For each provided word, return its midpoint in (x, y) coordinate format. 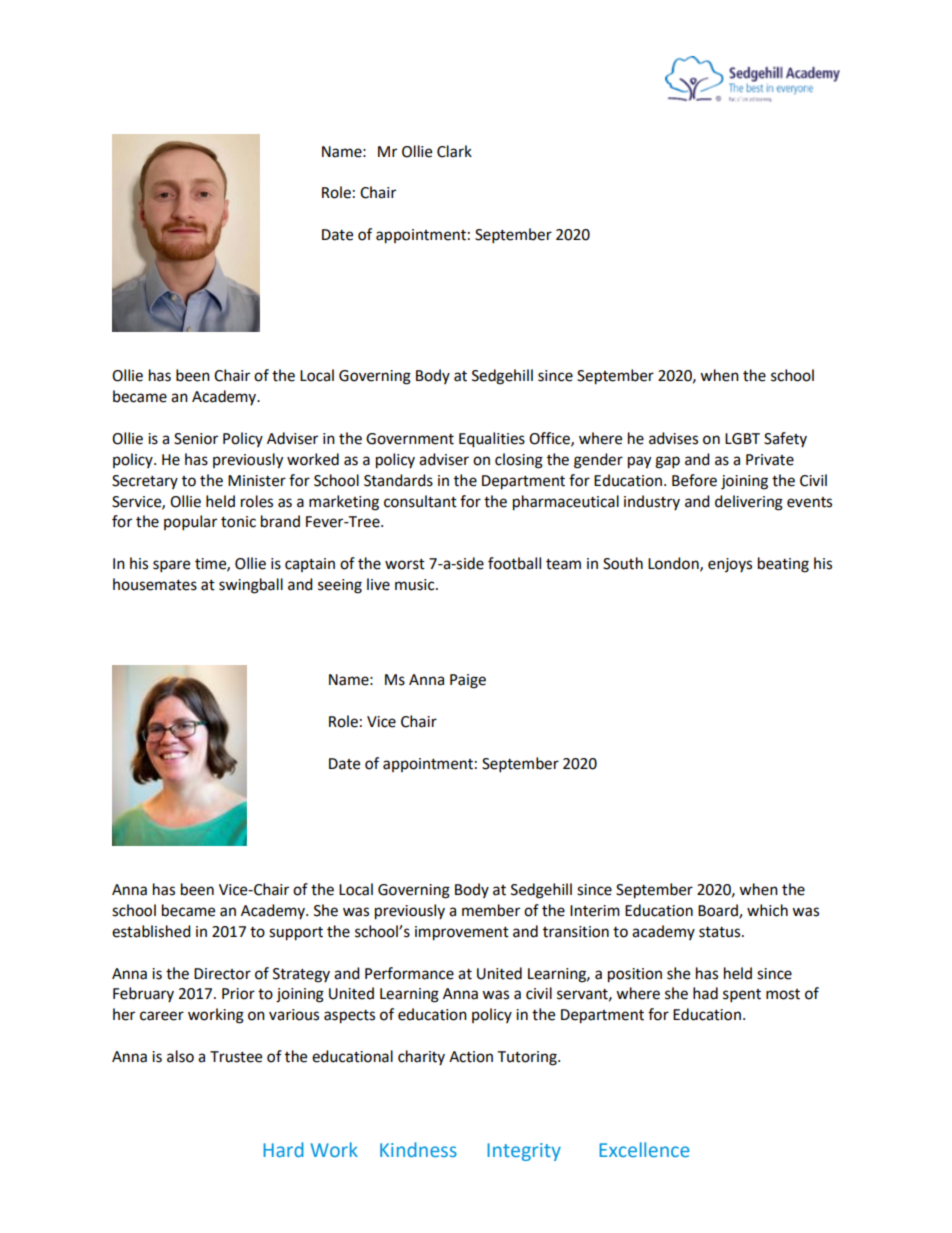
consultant (420, 501)
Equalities (492, 440)
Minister (257, 481)
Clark (454, 151)
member (491, 910)
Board (719, 911)
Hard (284, 1149)
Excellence (645, 1149)
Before (694, 480)
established (151, 931)
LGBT (742, 439)
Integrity (524, 1152)
